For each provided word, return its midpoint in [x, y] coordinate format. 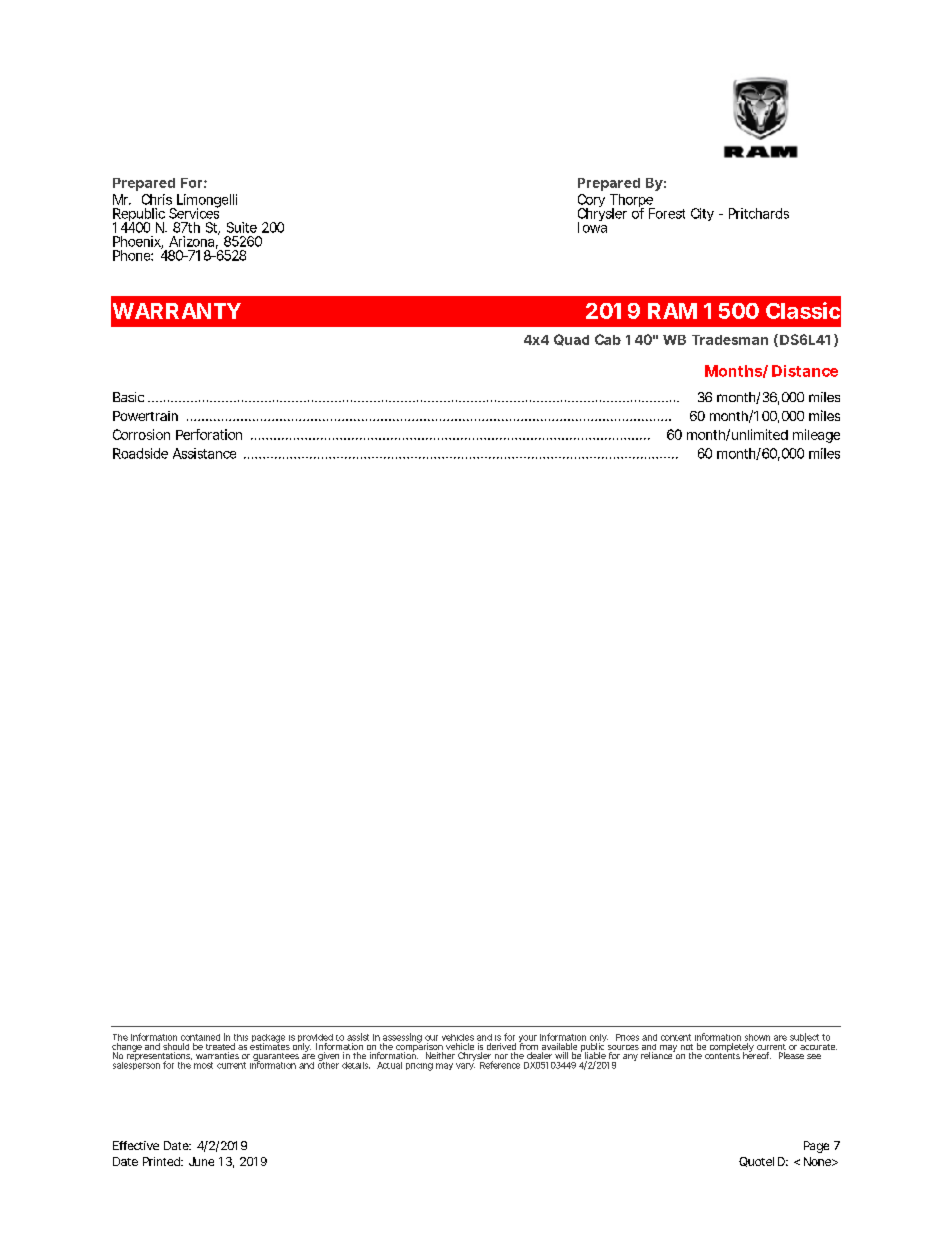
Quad [571, 340]
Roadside [140, 453]
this [241, 1037]
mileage [816, 436]
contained [200, 1037]
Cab [608, 339]
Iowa [592, 226]
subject [804, 1037]
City [702, 214]
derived [501, 1046]
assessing [402, 1039]
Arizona [193, 242]
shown [757, 1037]
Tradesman [730, 340]
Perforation [209, 434]
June [201, 1161]
